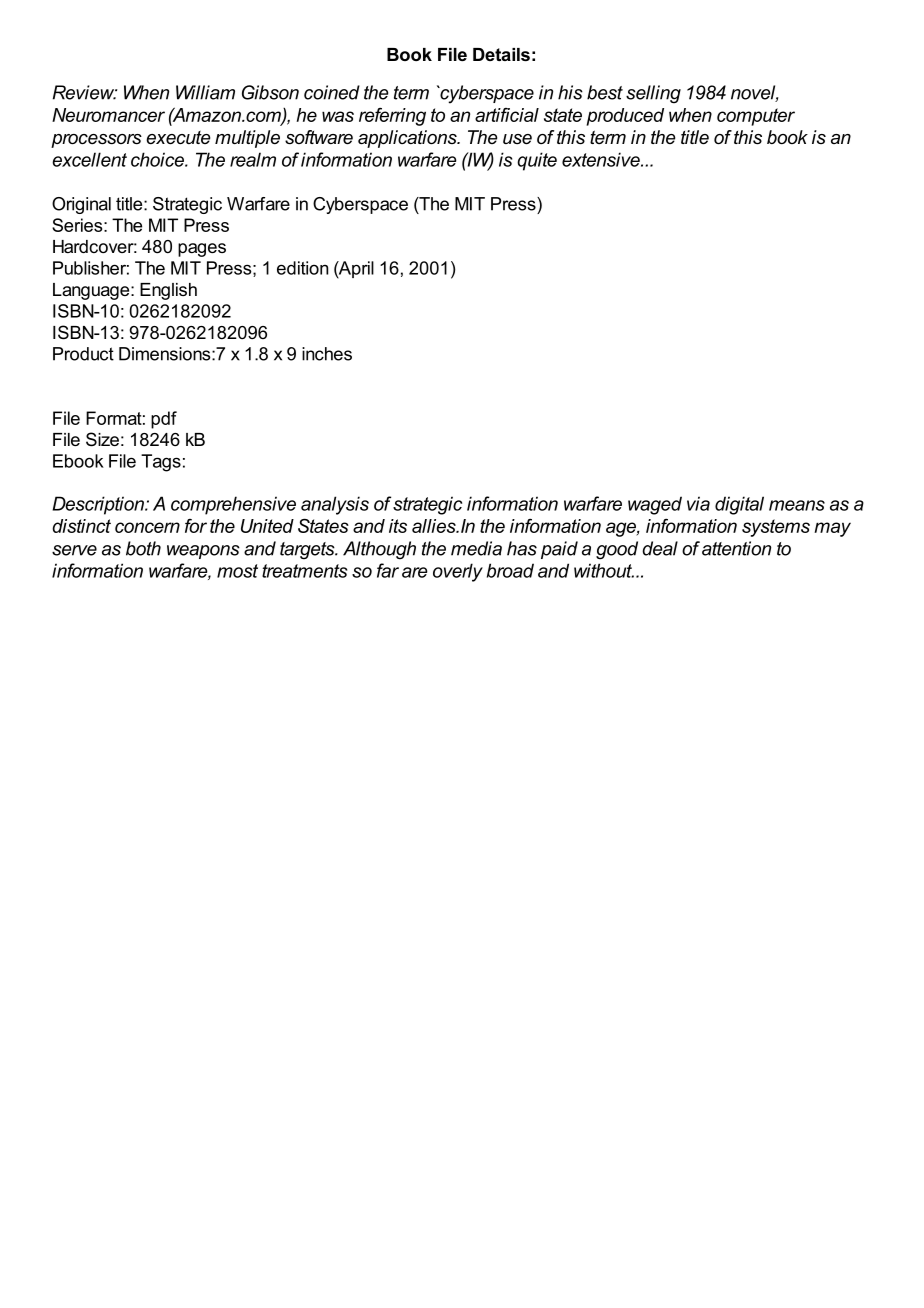 This screenshot has height=1308, width=924. What do you see at coordinates (501, 54) in the screenshot?
I see `Details` at bounding box center [501, 54].
